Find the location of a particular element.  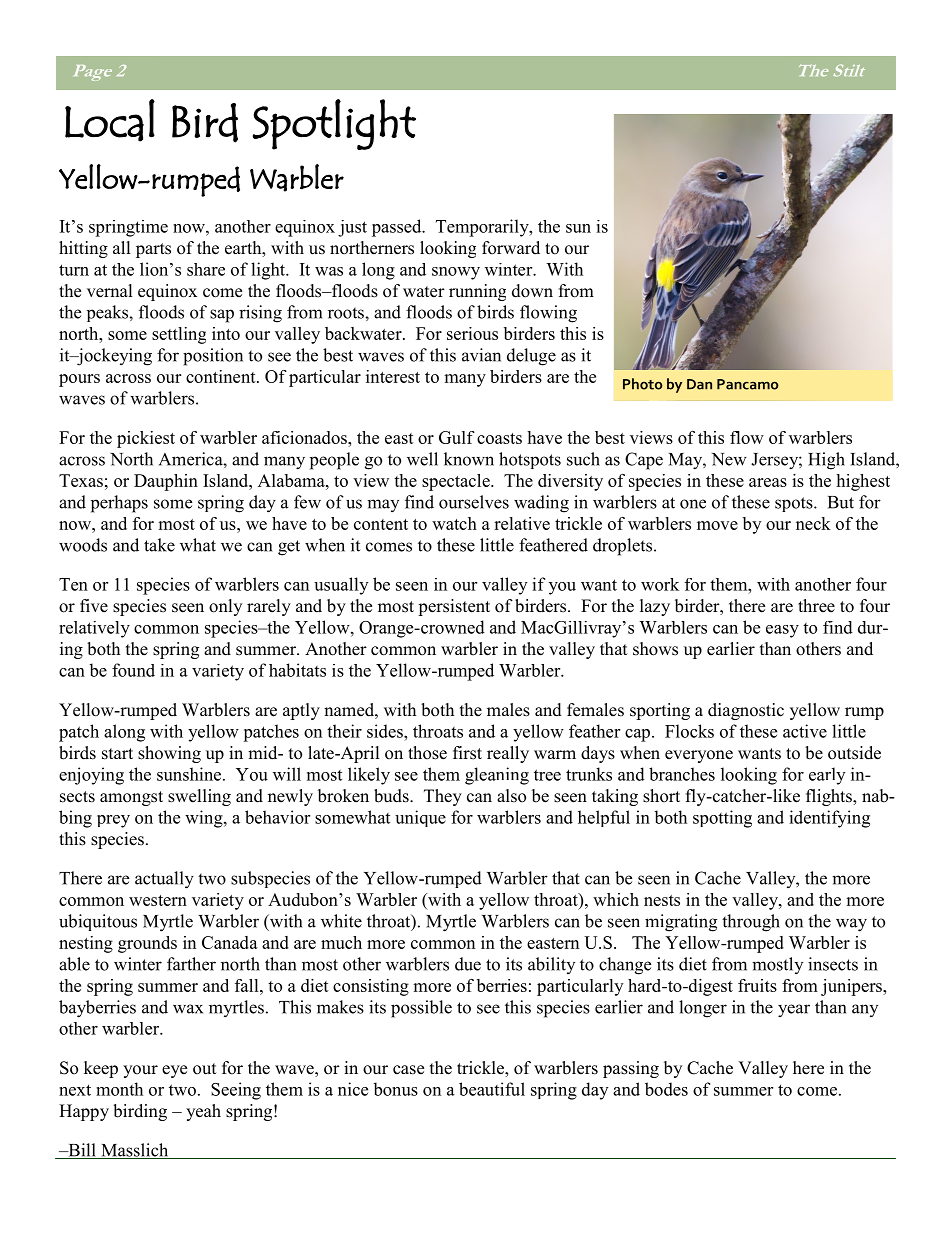

yeah is located at coordinates (203, 1112).
